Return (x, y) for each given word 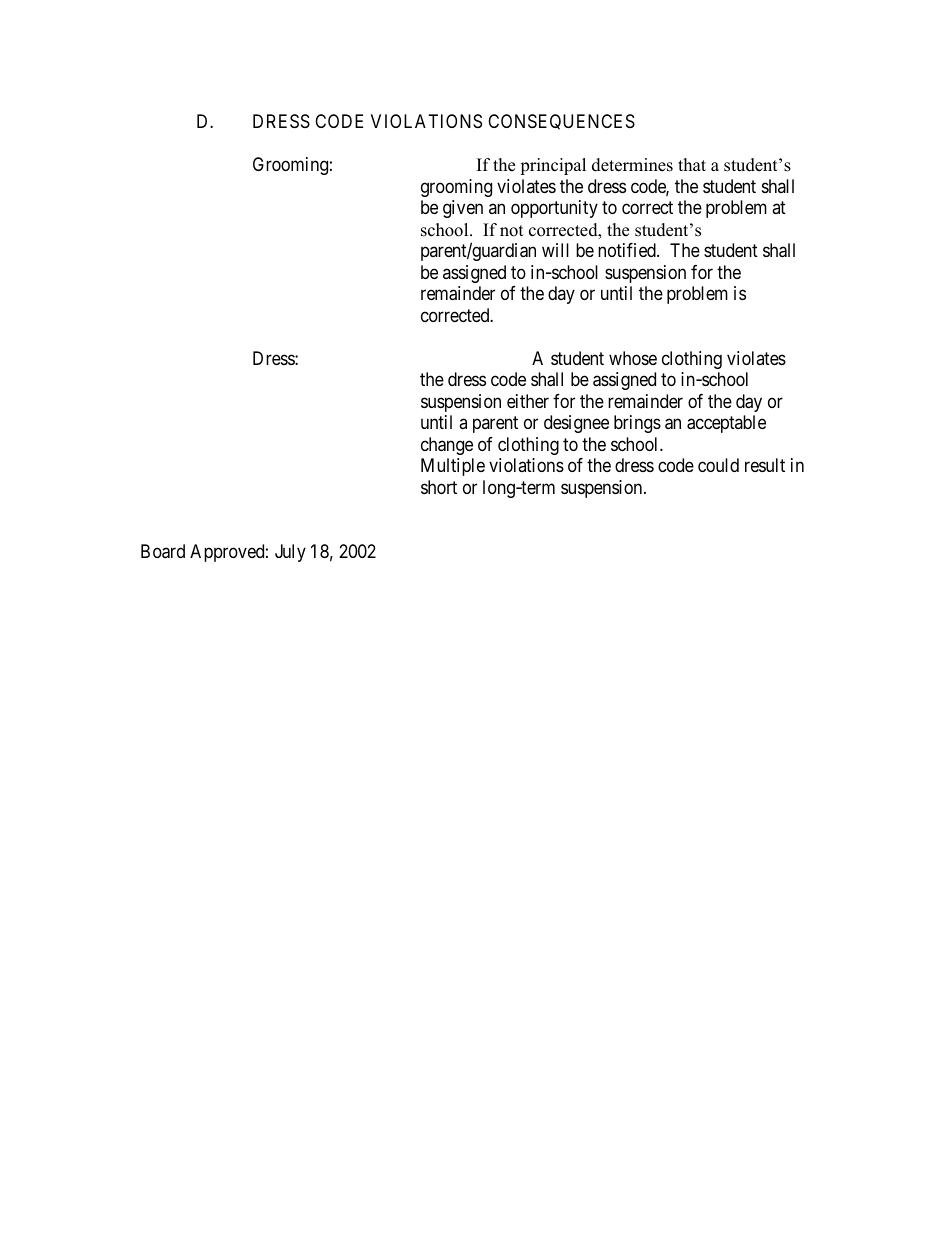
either (528, 401)
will (555, 250)
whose (633, 358)
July (290, 553)
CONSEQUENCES (561, 122)
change (447, 446)
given (463, 209)
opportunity (554, 209)
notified (628, 250)
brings (637, 424)
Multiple (453, 467)
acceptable (726, 424)
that (692, 164)
